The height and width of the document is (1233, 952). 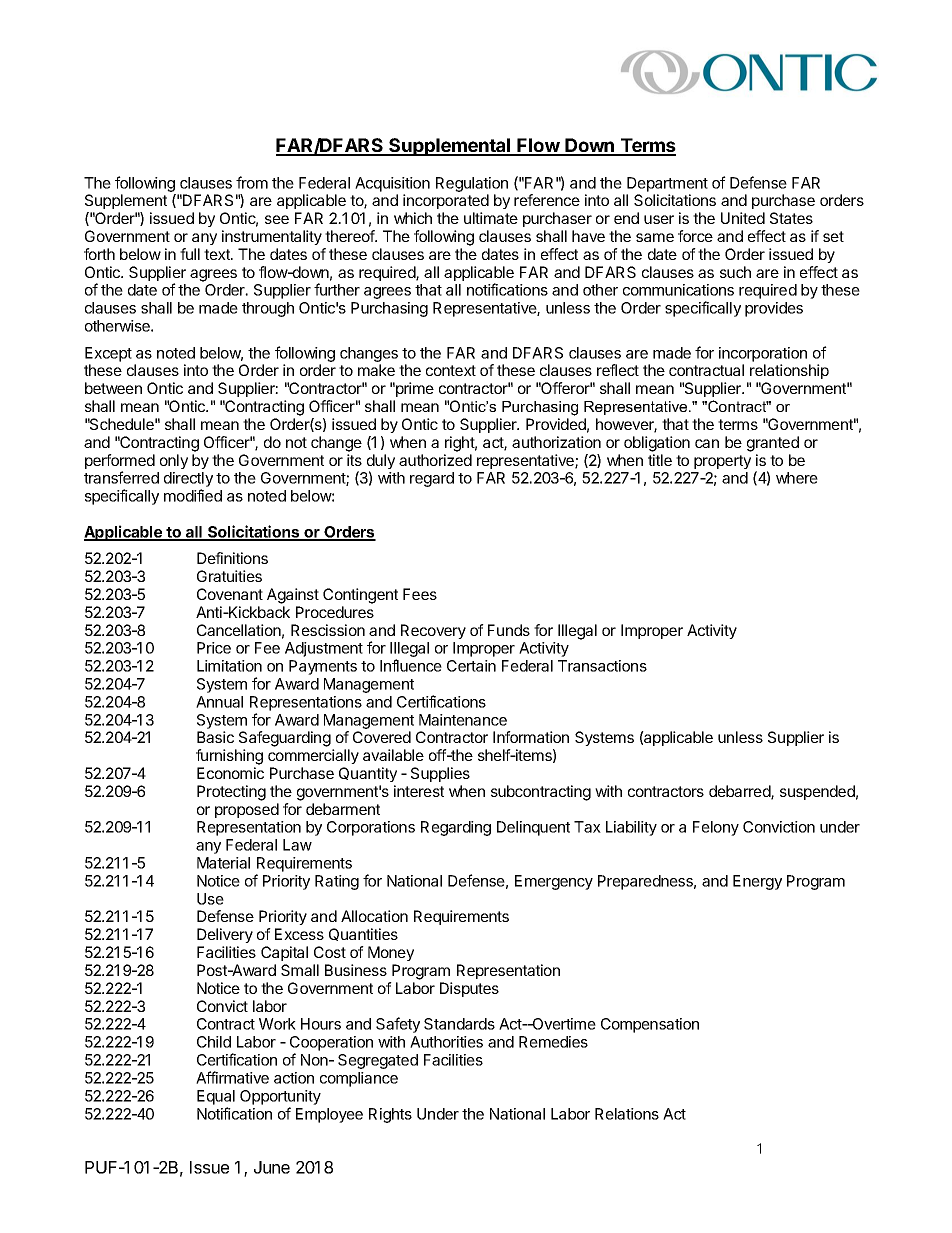 What do you see at coordinates (223, 863) in the document?
I see `Material` at bounding box center [223, 863].
